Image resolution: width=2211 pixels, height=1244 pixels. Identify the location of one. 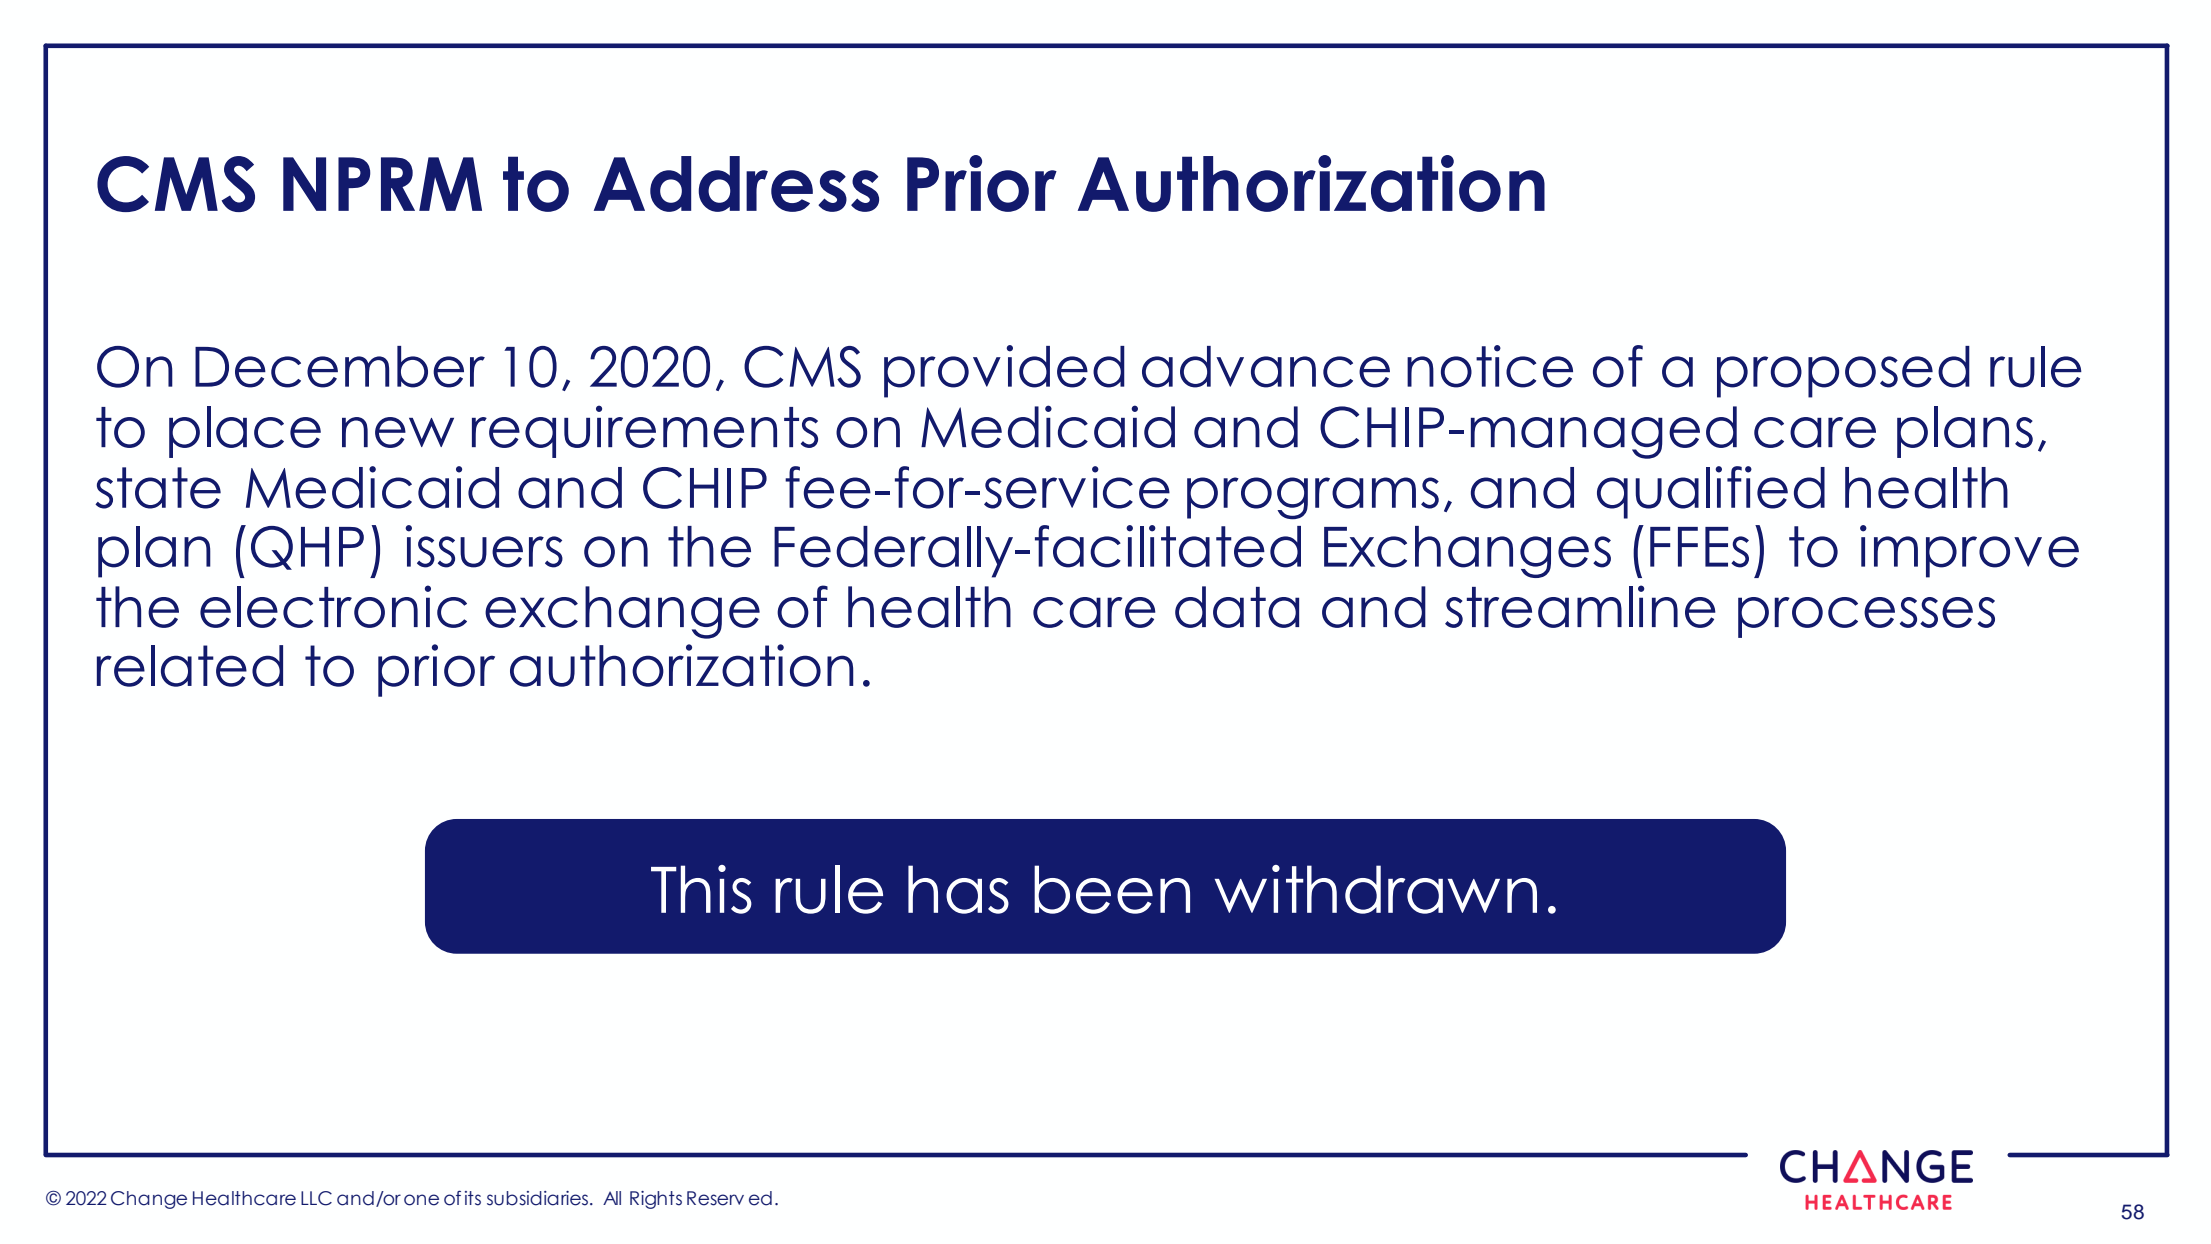
(421, 1200).
